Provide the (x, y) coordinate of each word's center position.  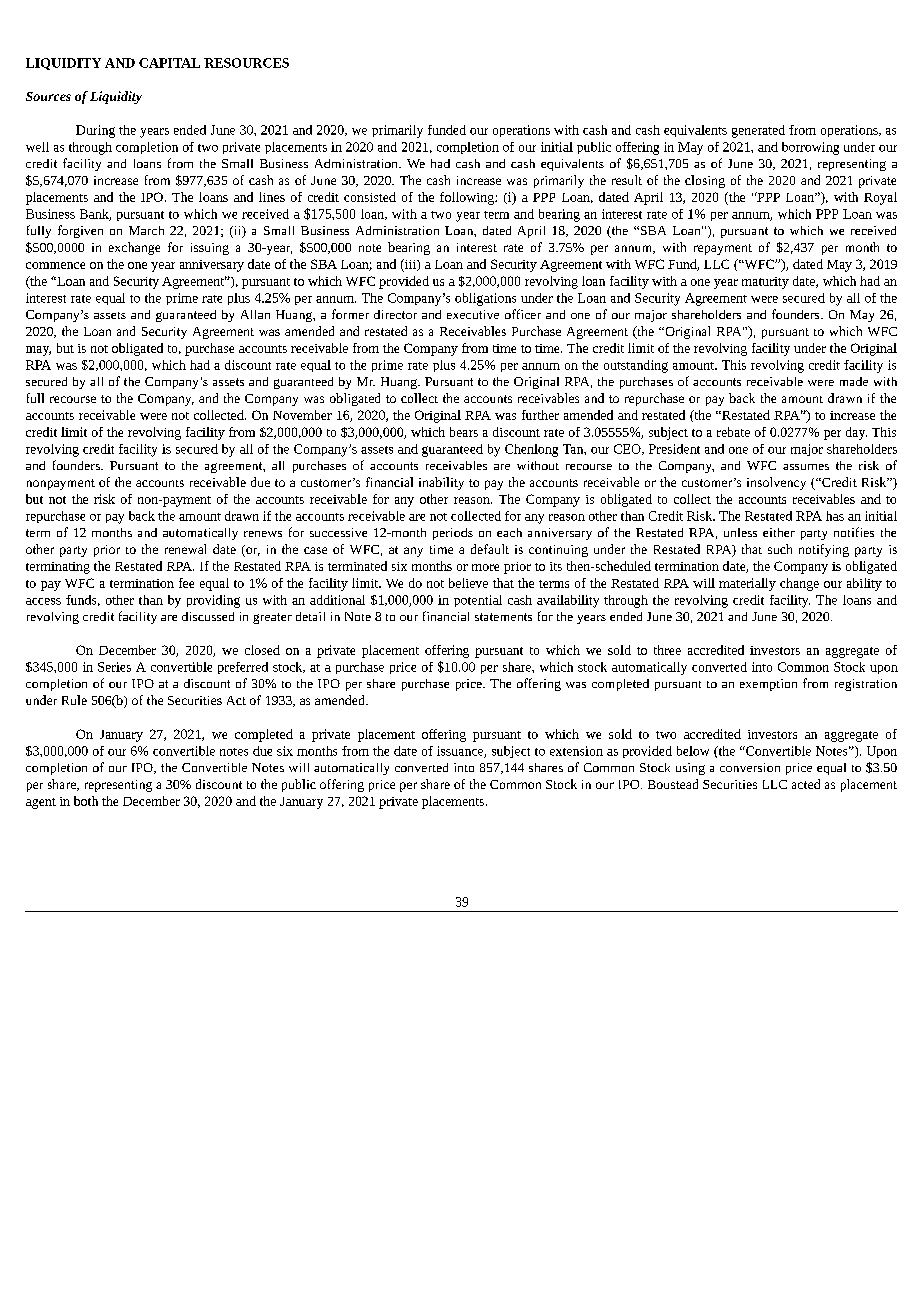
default (490, 549)
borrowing (810, 148)
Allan (255, 314)
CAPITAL (169, 63)
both (86, 801)
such (780, 549)
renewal (185, 549)
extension (576, 751)
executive (473, 314)
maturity (765, 283)
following (468, 198)
